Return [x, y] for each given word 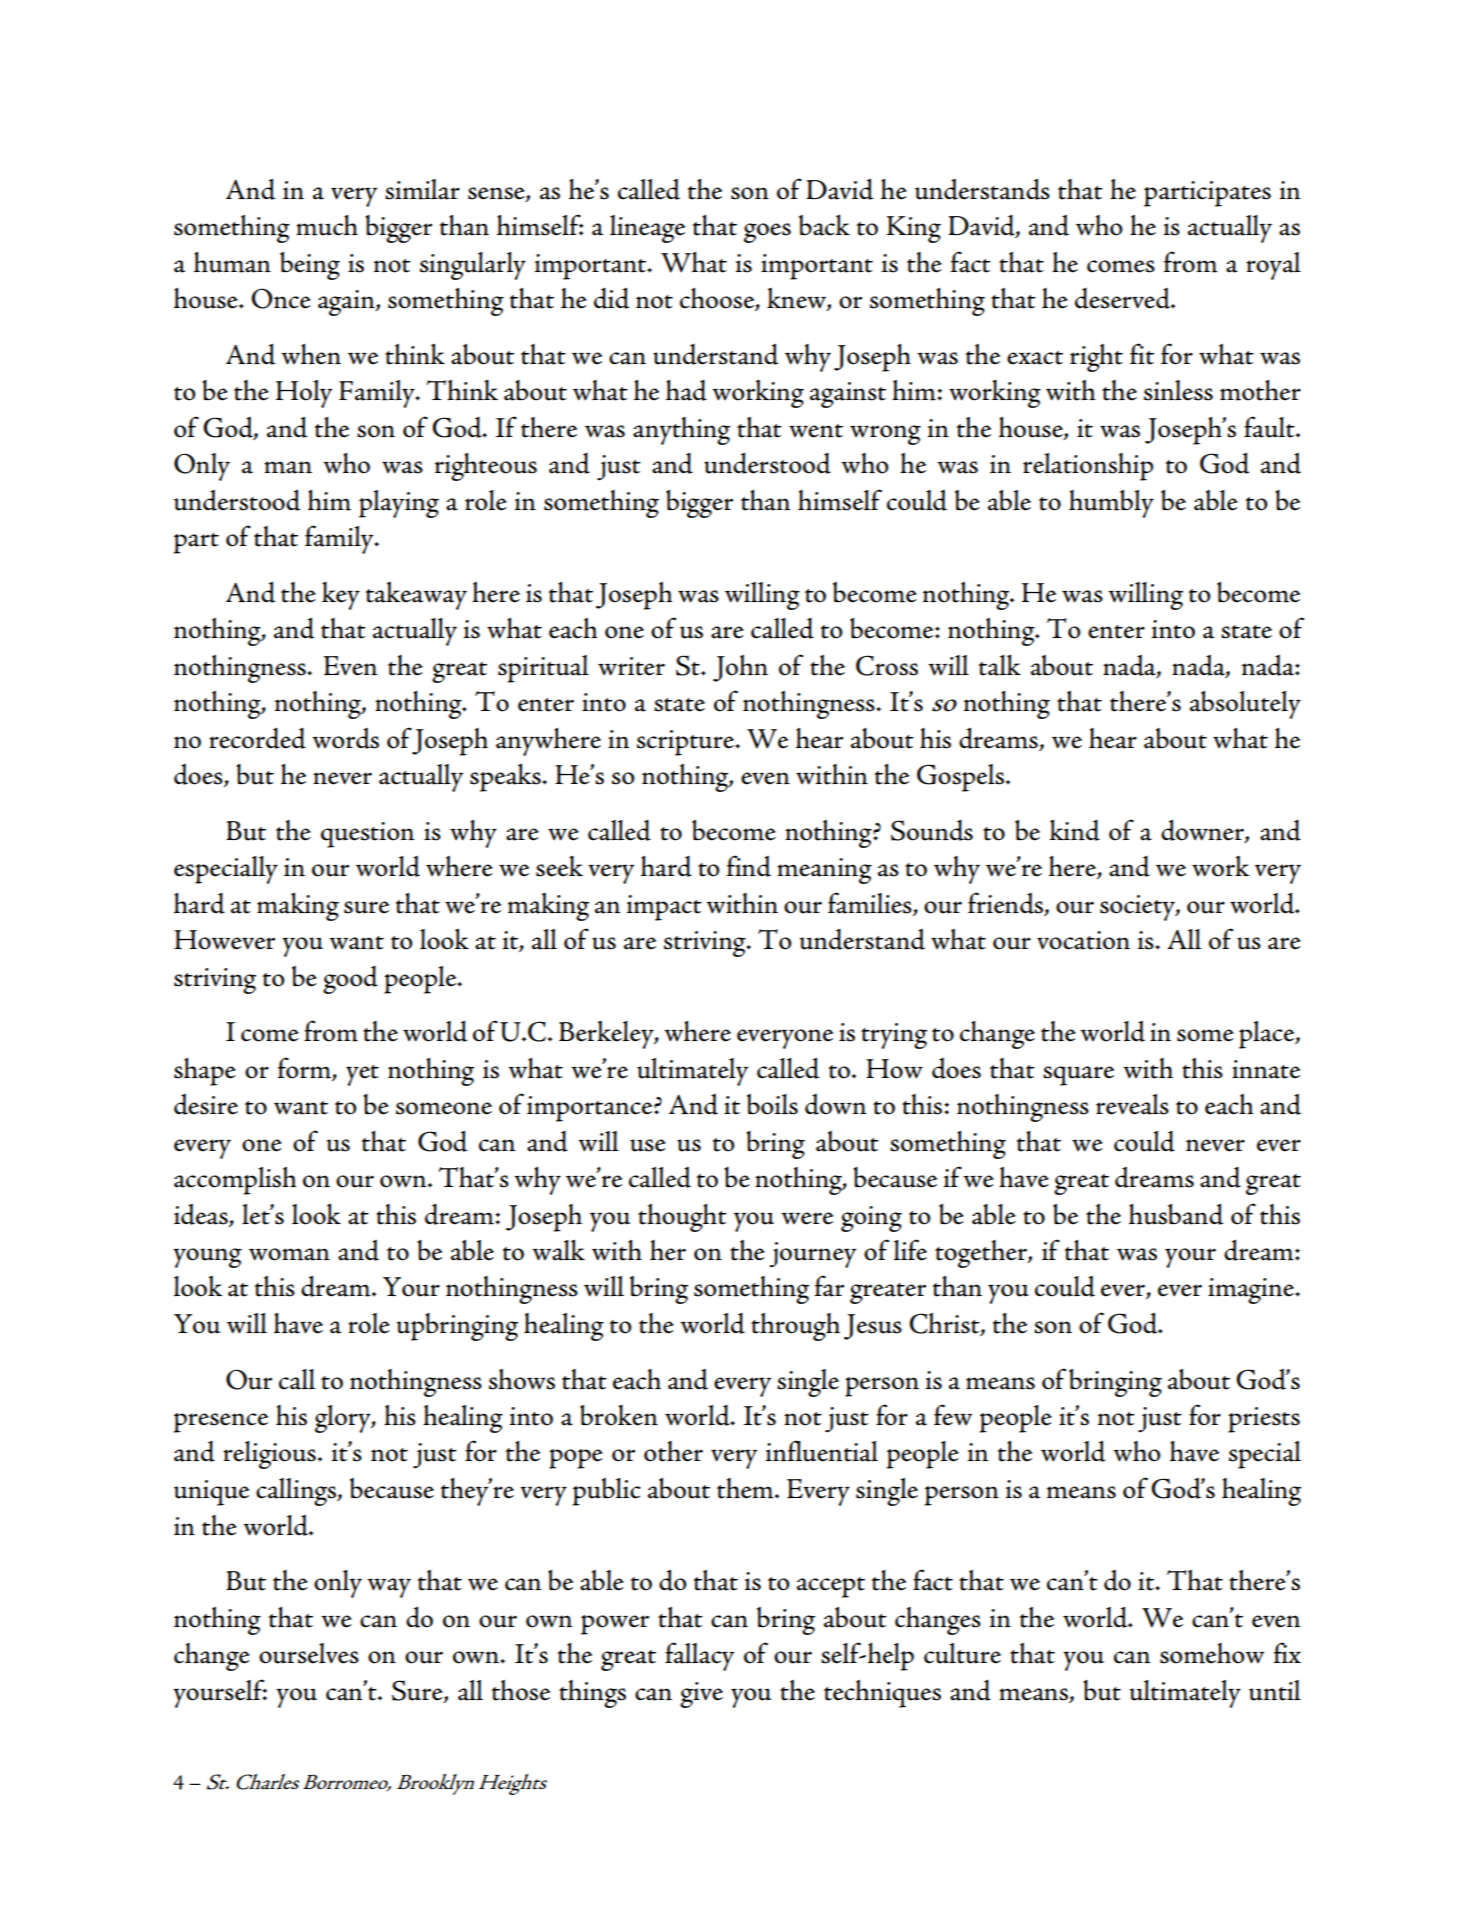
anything [681, 431]
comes [1121, 266]
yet [362, 1075]
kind [1075, 830]
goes [767, 233]
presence [221, 1423]
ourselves [309, 1653]
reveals [1132, 1104]
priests [1264, 1420]
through [795, 1327]
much [327, 225]
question [367, 835]
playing [399, 504]
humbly [1111, 504]
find [749, 866]
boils [772, 1104]
